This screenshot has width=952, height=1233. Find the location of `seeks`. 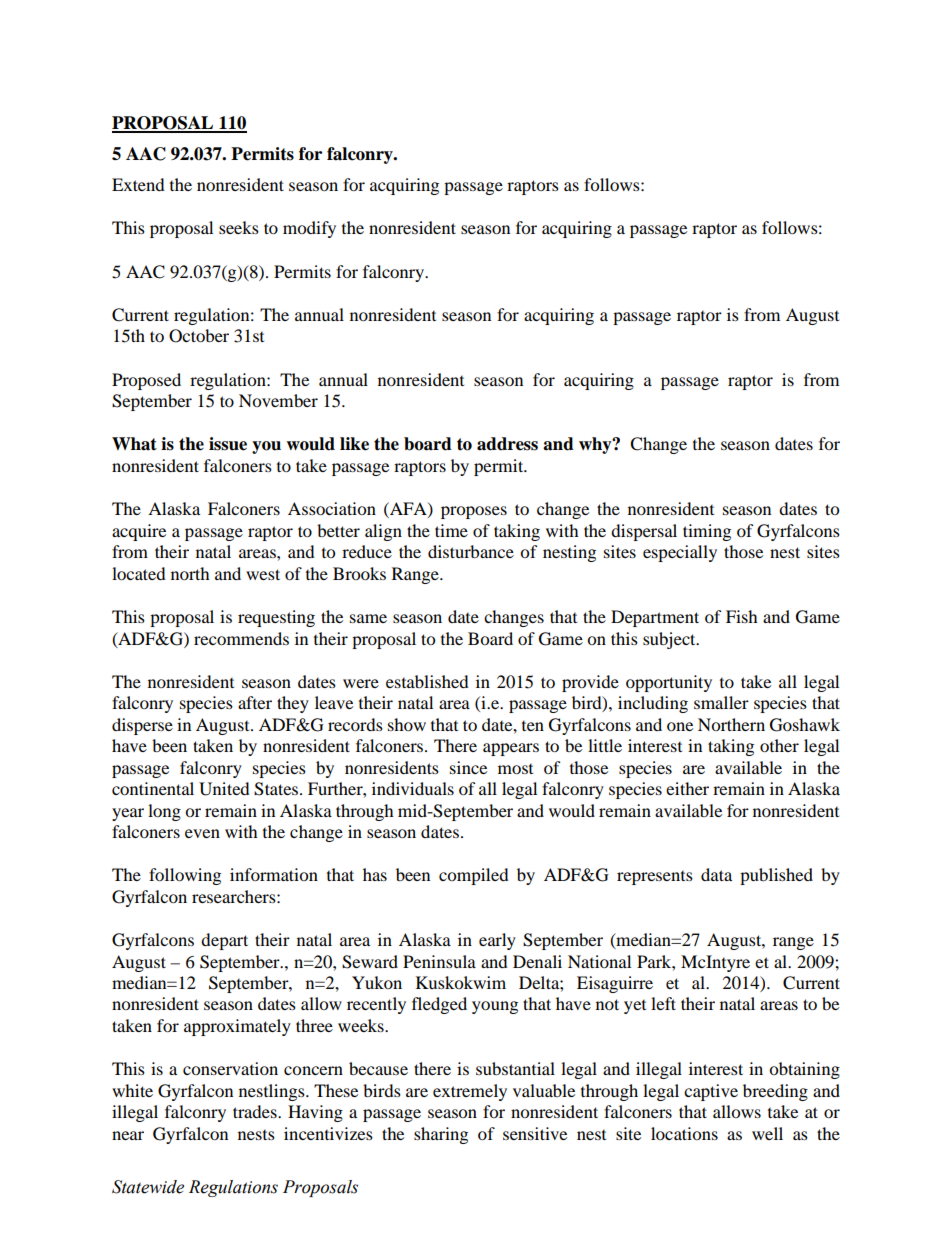

seeks is located at coordinates (239, 227).
